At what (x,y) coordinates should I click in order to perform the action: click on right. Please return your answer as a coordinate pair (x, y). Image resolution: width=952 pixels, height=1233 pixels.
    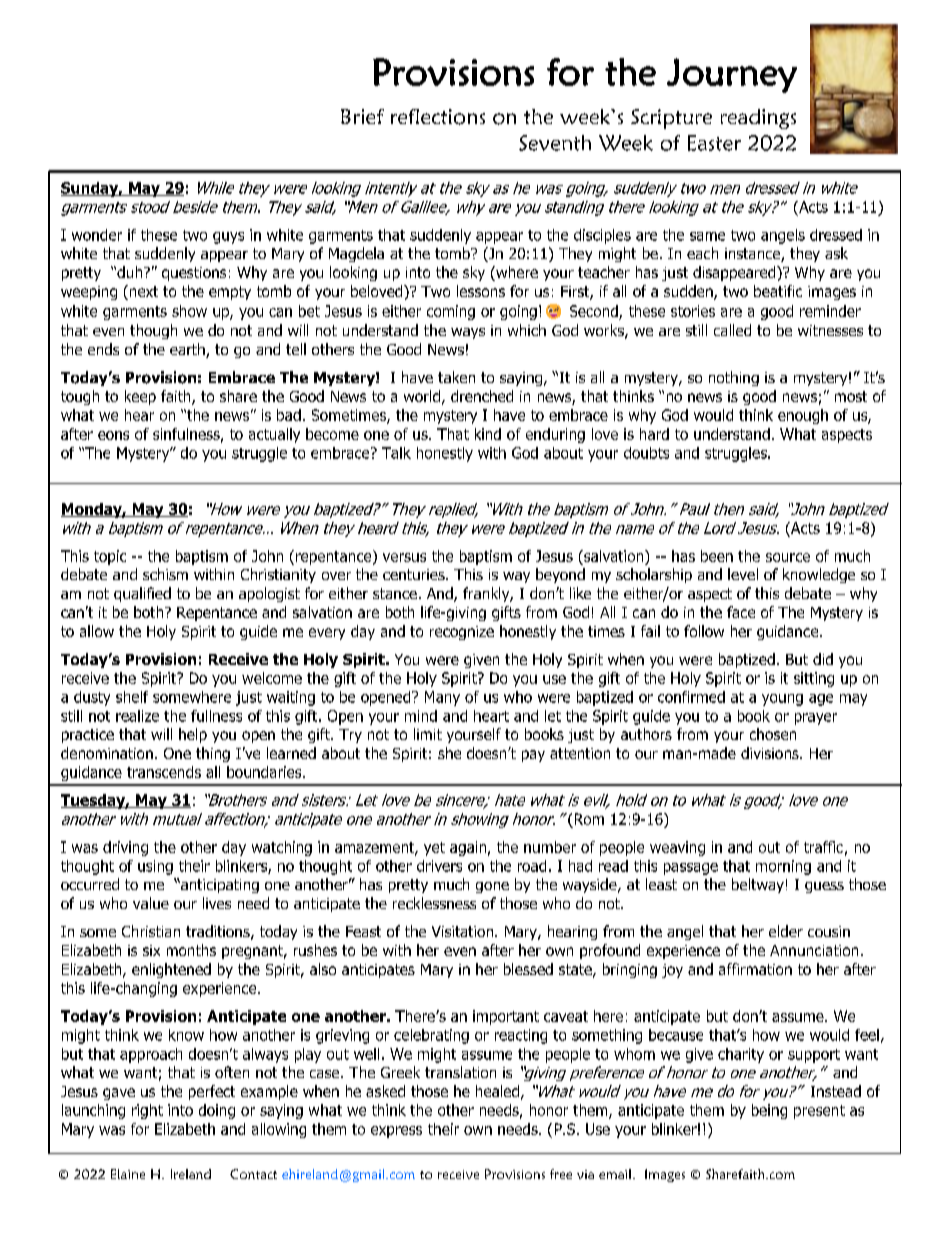
    Looking at the image, I should click on (147, 1111).
